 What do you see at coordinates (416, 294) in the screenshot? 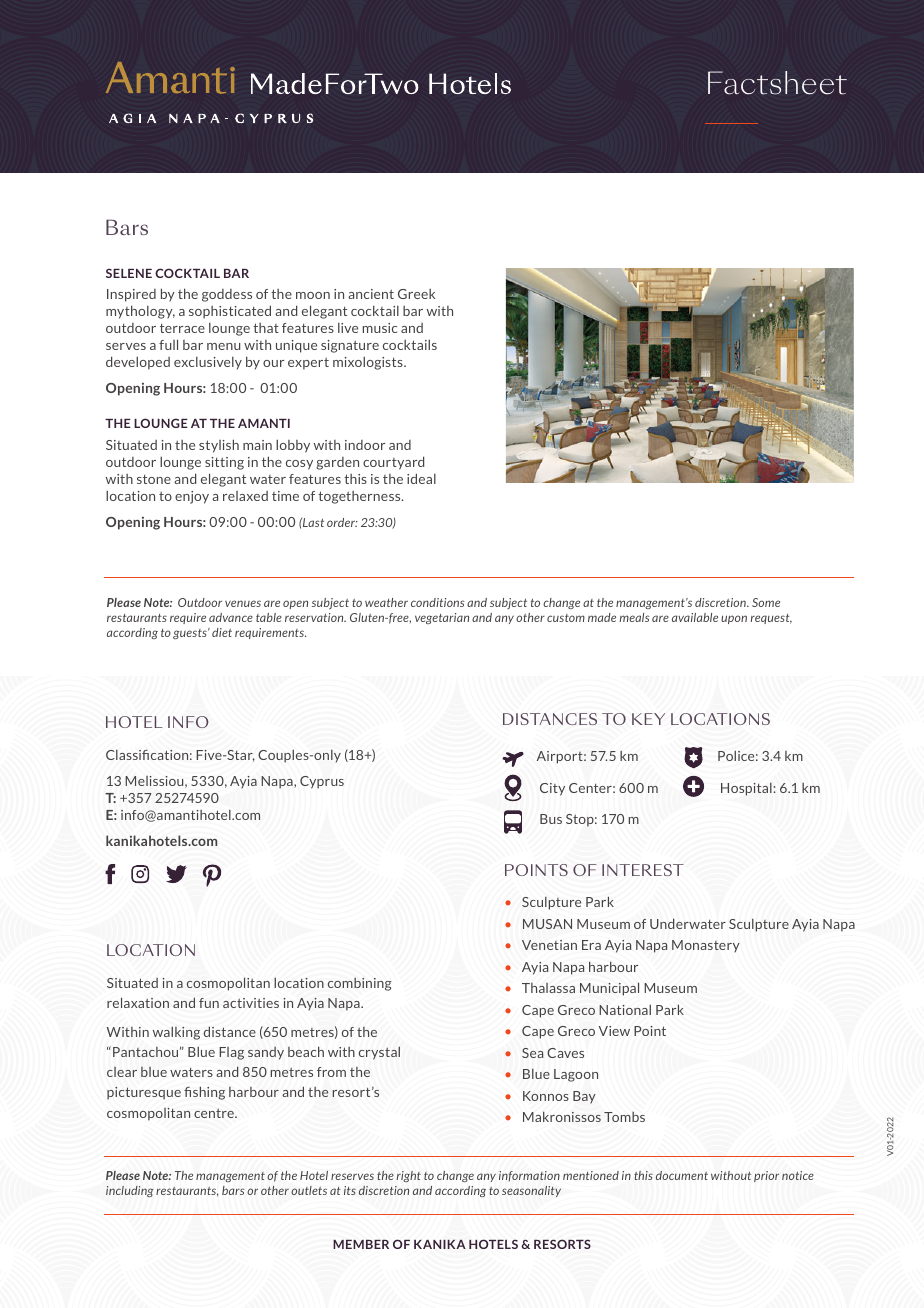
I see `Greek` at bounding box center [416, 294].
